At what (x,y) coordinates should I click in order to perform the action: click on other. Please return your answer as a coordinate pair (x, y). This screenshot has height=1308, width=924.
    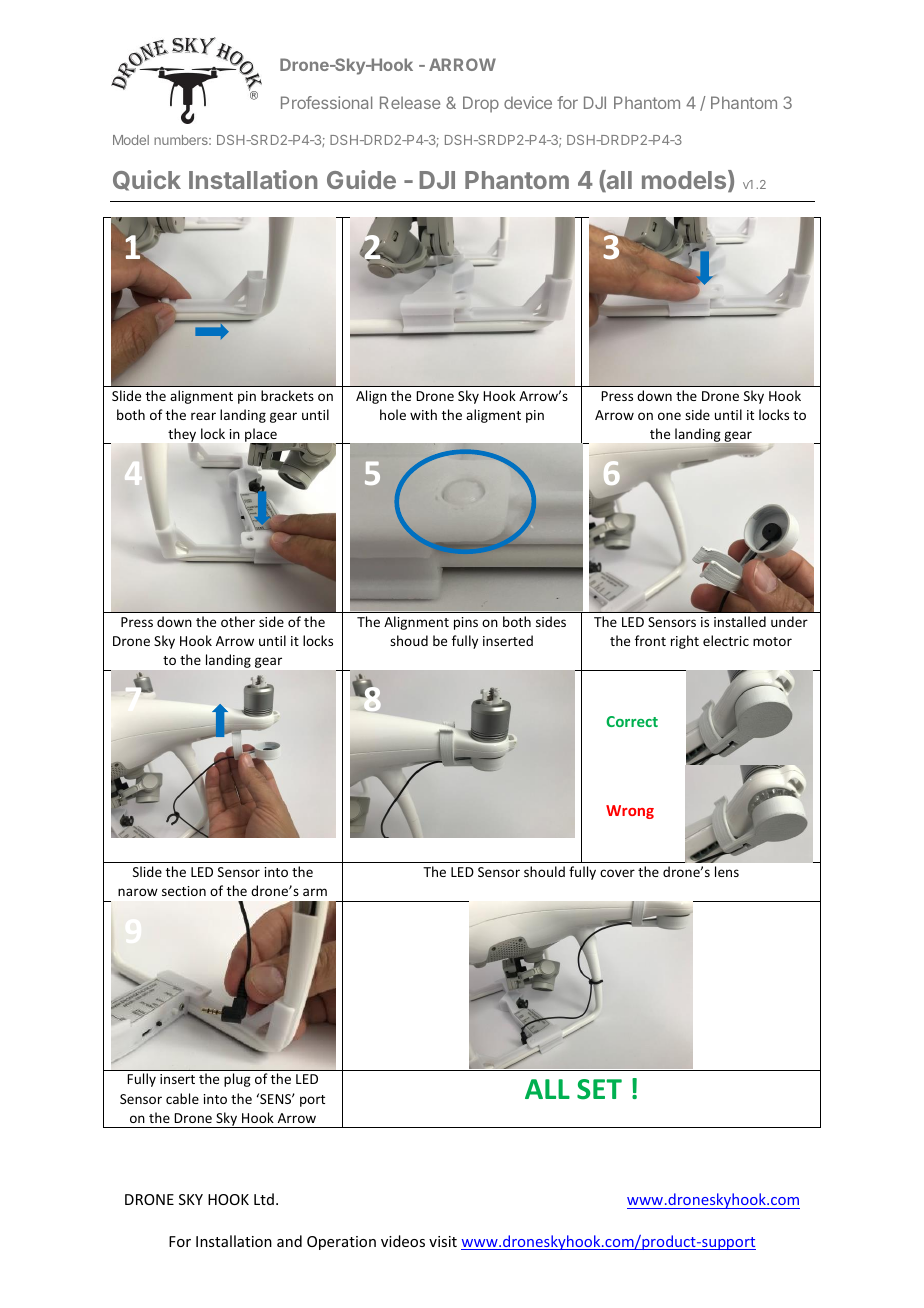
    Looking at the image, I should click on (238, 621).
